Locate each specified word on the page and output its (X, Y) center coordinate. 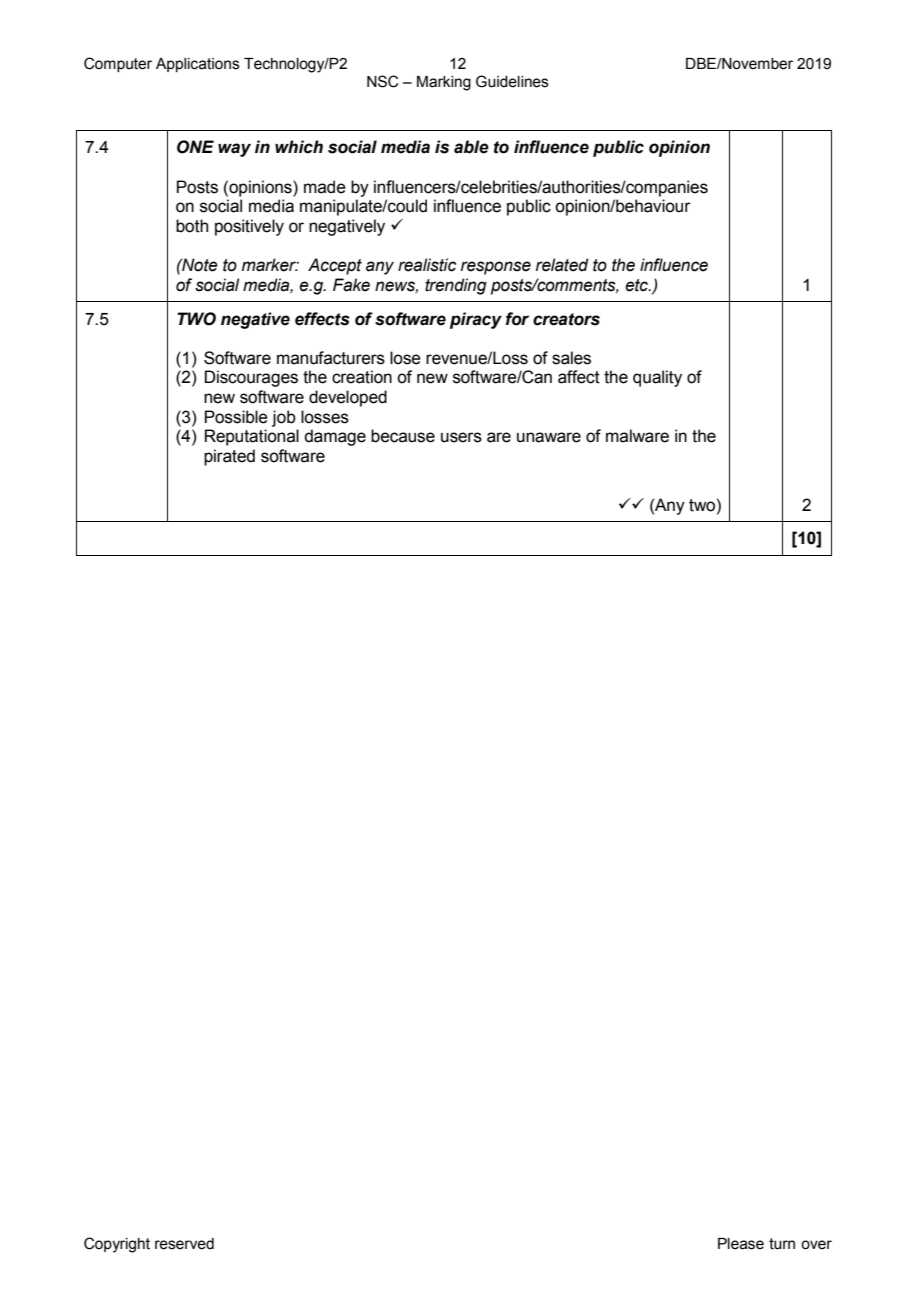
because (403, 436)
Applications (198, 65)
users (461, 437)
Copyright (117, 1245)
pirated (229, 457)
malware (637, 436)
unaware (549, 437)
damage (335, 437)
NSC (382, 81)
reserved (184, 1244)
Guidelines (512, 81)
